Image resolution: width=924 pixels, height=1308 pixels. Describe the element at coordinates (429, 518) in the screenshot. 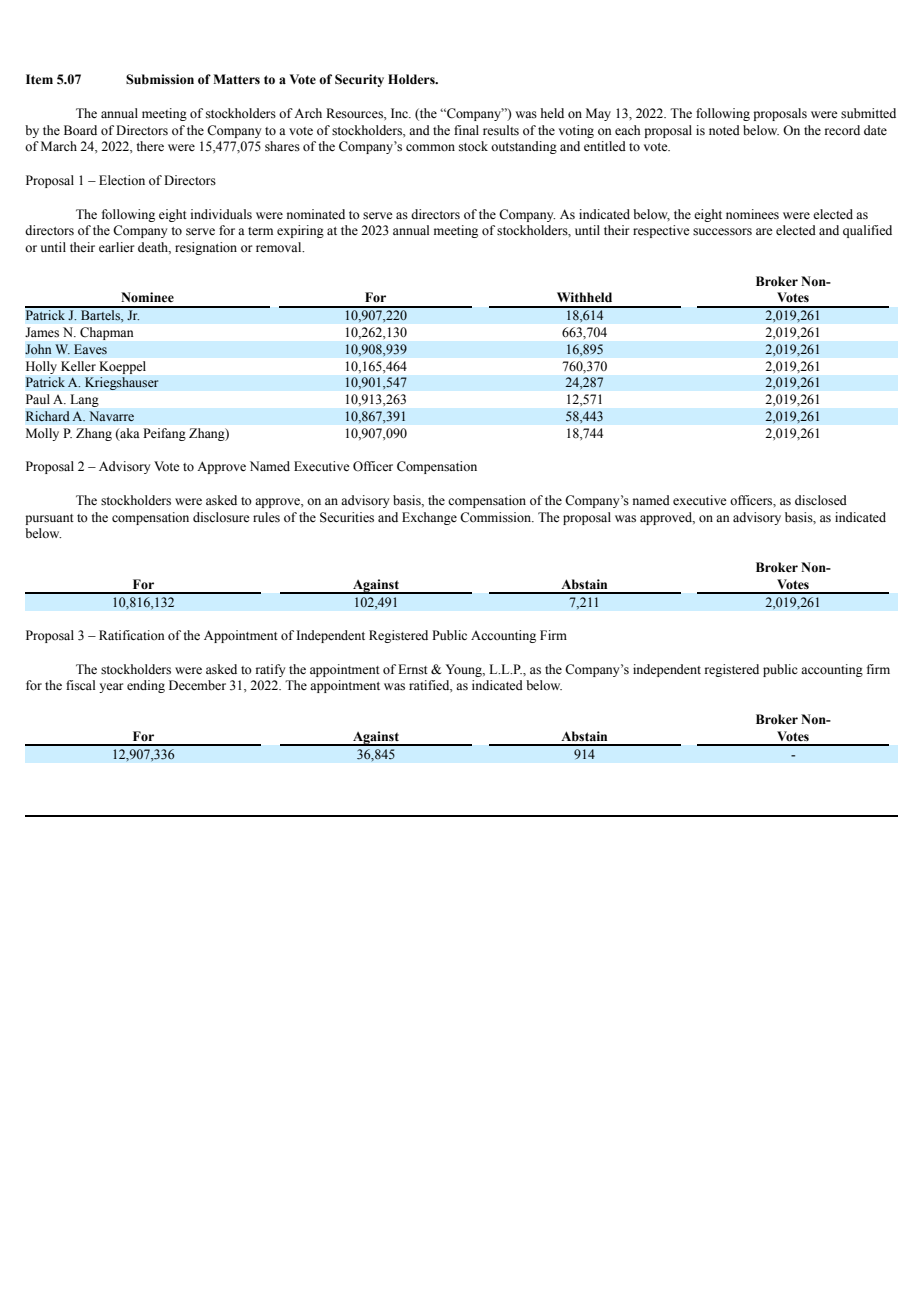

I see `Exchange` at that location.
